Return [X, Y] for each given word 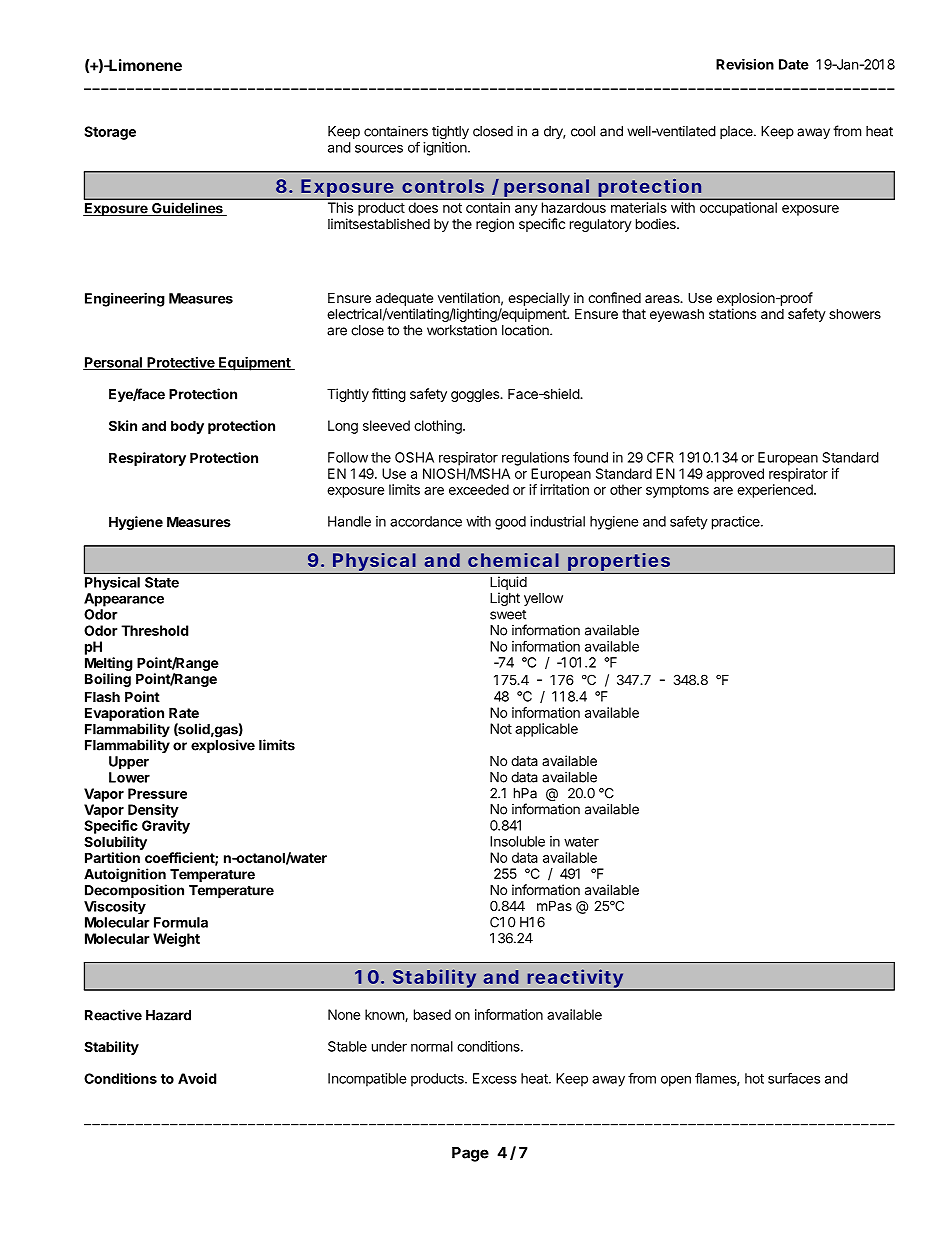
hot [754, 1078]
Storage [110, 133]
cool [583, 131]
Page [470, 1154]
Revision [745, 64]
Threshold [154, 630]
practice [737, 523]
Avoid [197, 1078]
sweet [508, 615]
